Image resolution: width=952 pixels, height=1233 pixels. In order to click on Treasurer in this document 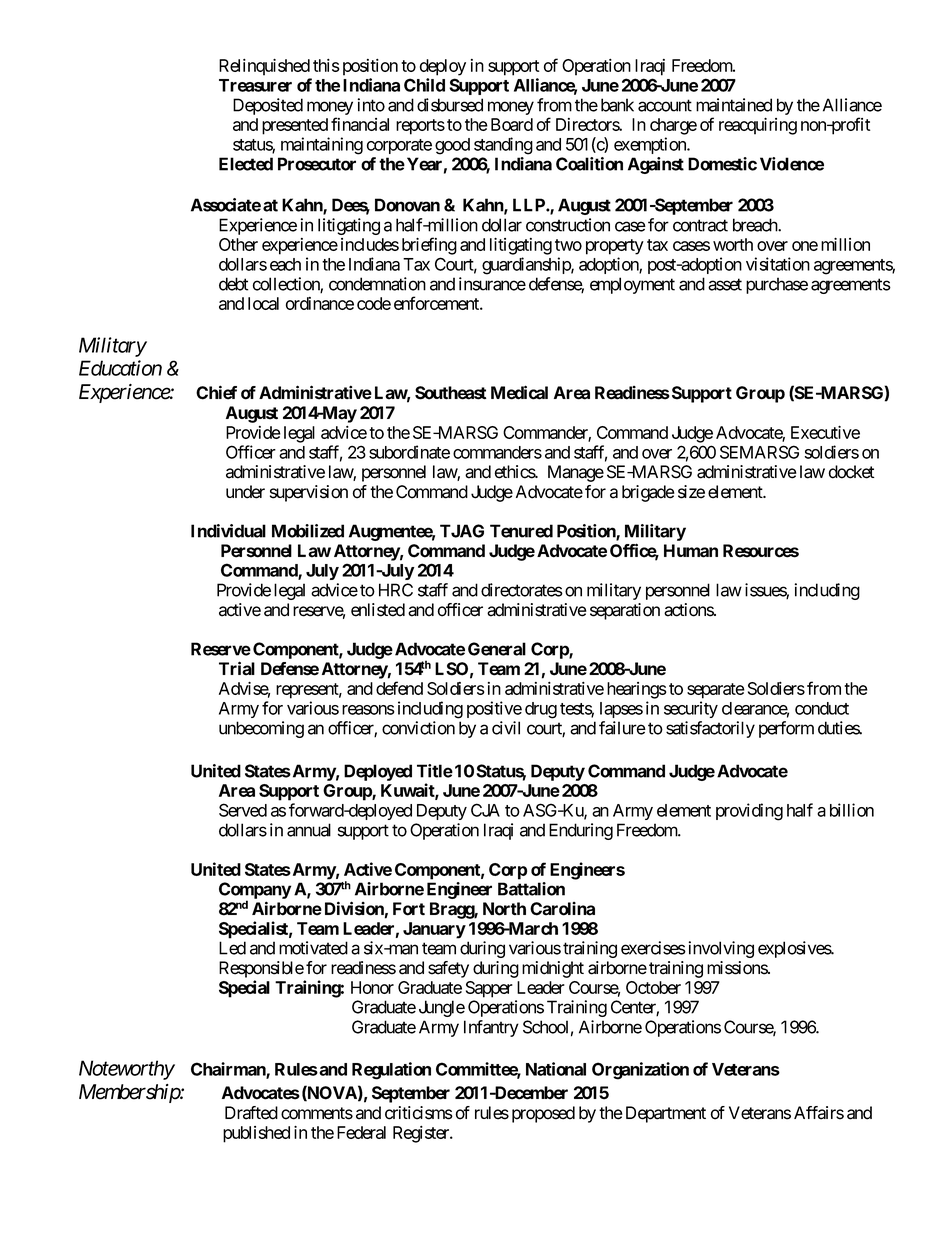, I will do `click(255, 85)`.
